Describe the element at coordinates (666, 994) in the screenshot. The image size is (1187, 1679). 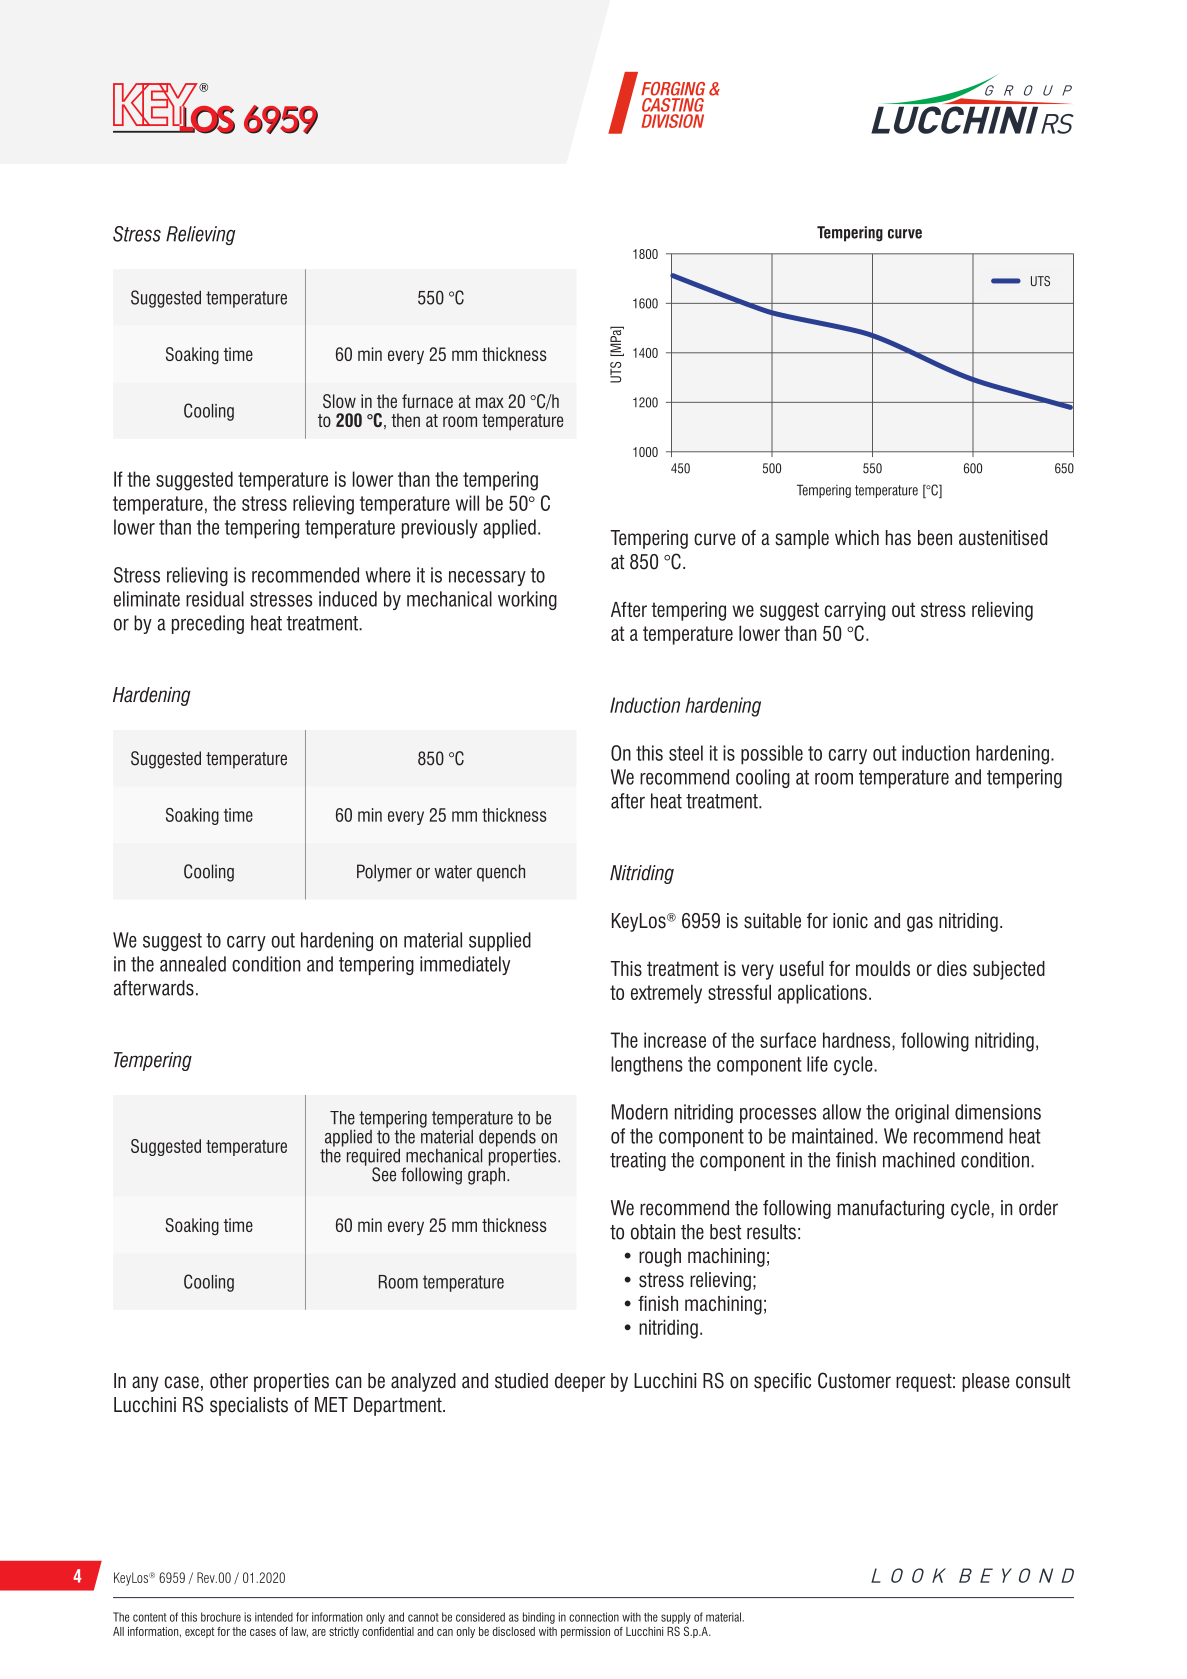
I see `extremely` at that location.
